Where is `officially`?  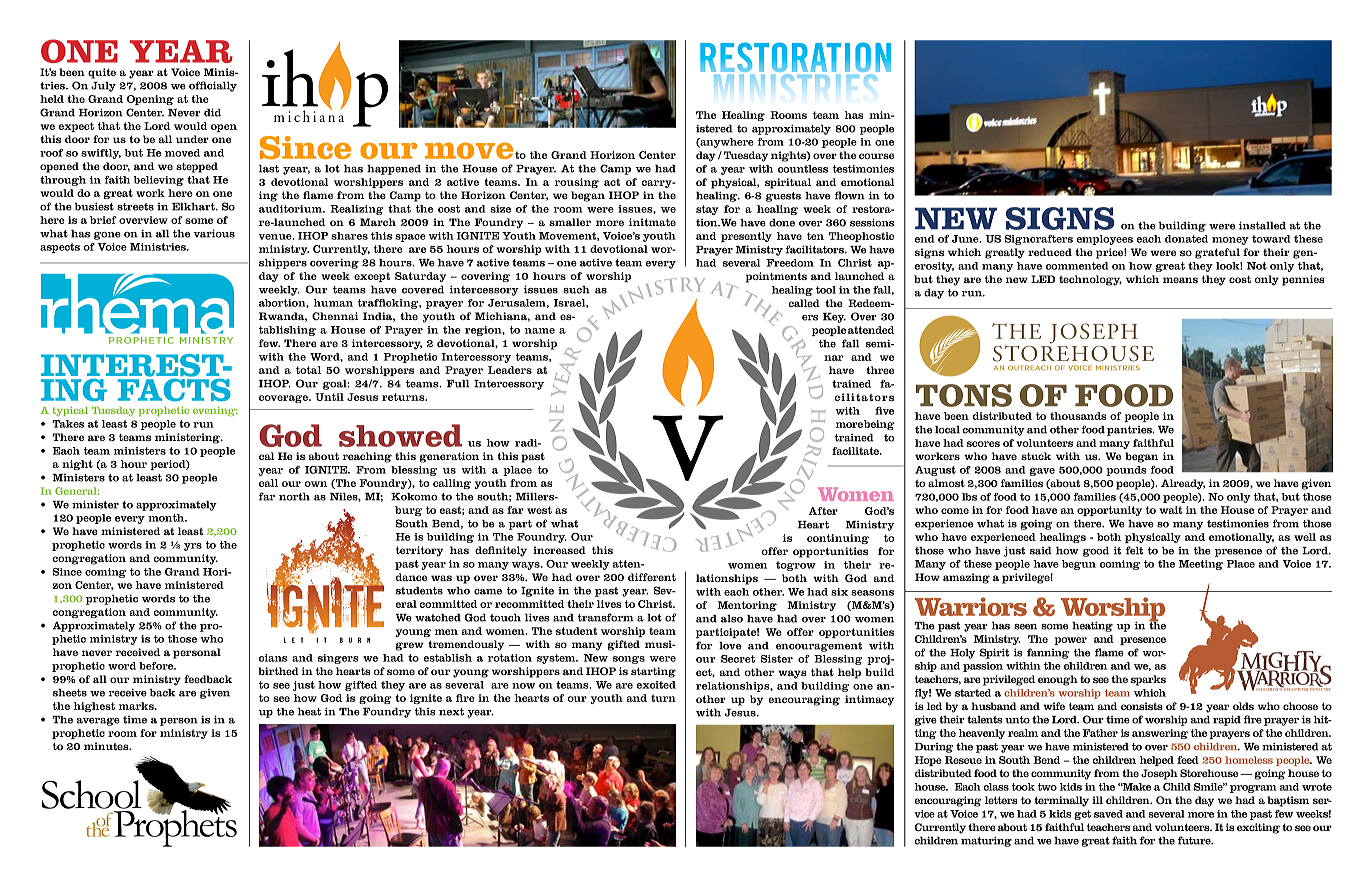
officially is located at coordinates (213, 86).
